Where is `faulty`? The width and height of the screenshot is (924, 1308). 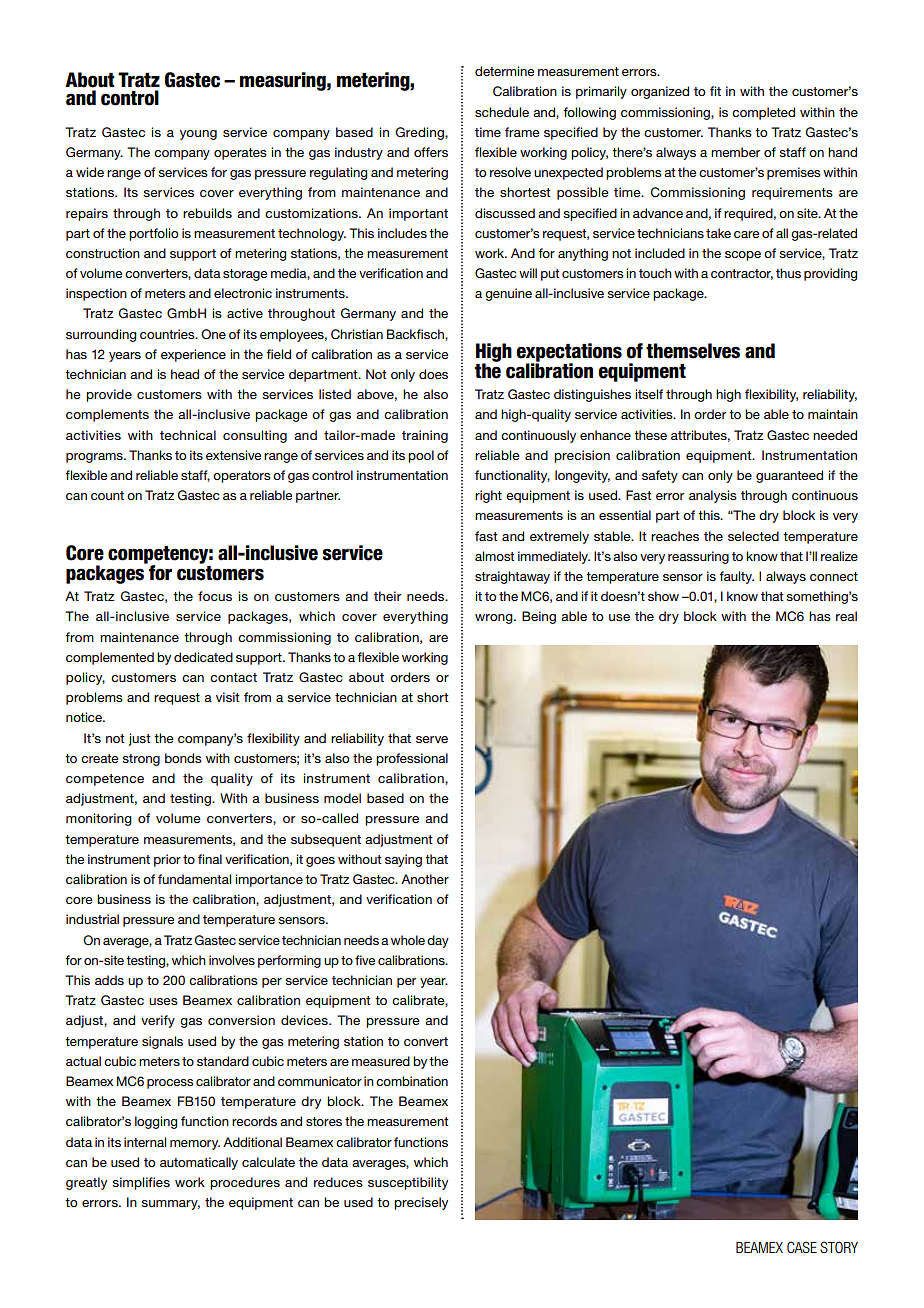
faulty is located at coordinates (736, 577).
